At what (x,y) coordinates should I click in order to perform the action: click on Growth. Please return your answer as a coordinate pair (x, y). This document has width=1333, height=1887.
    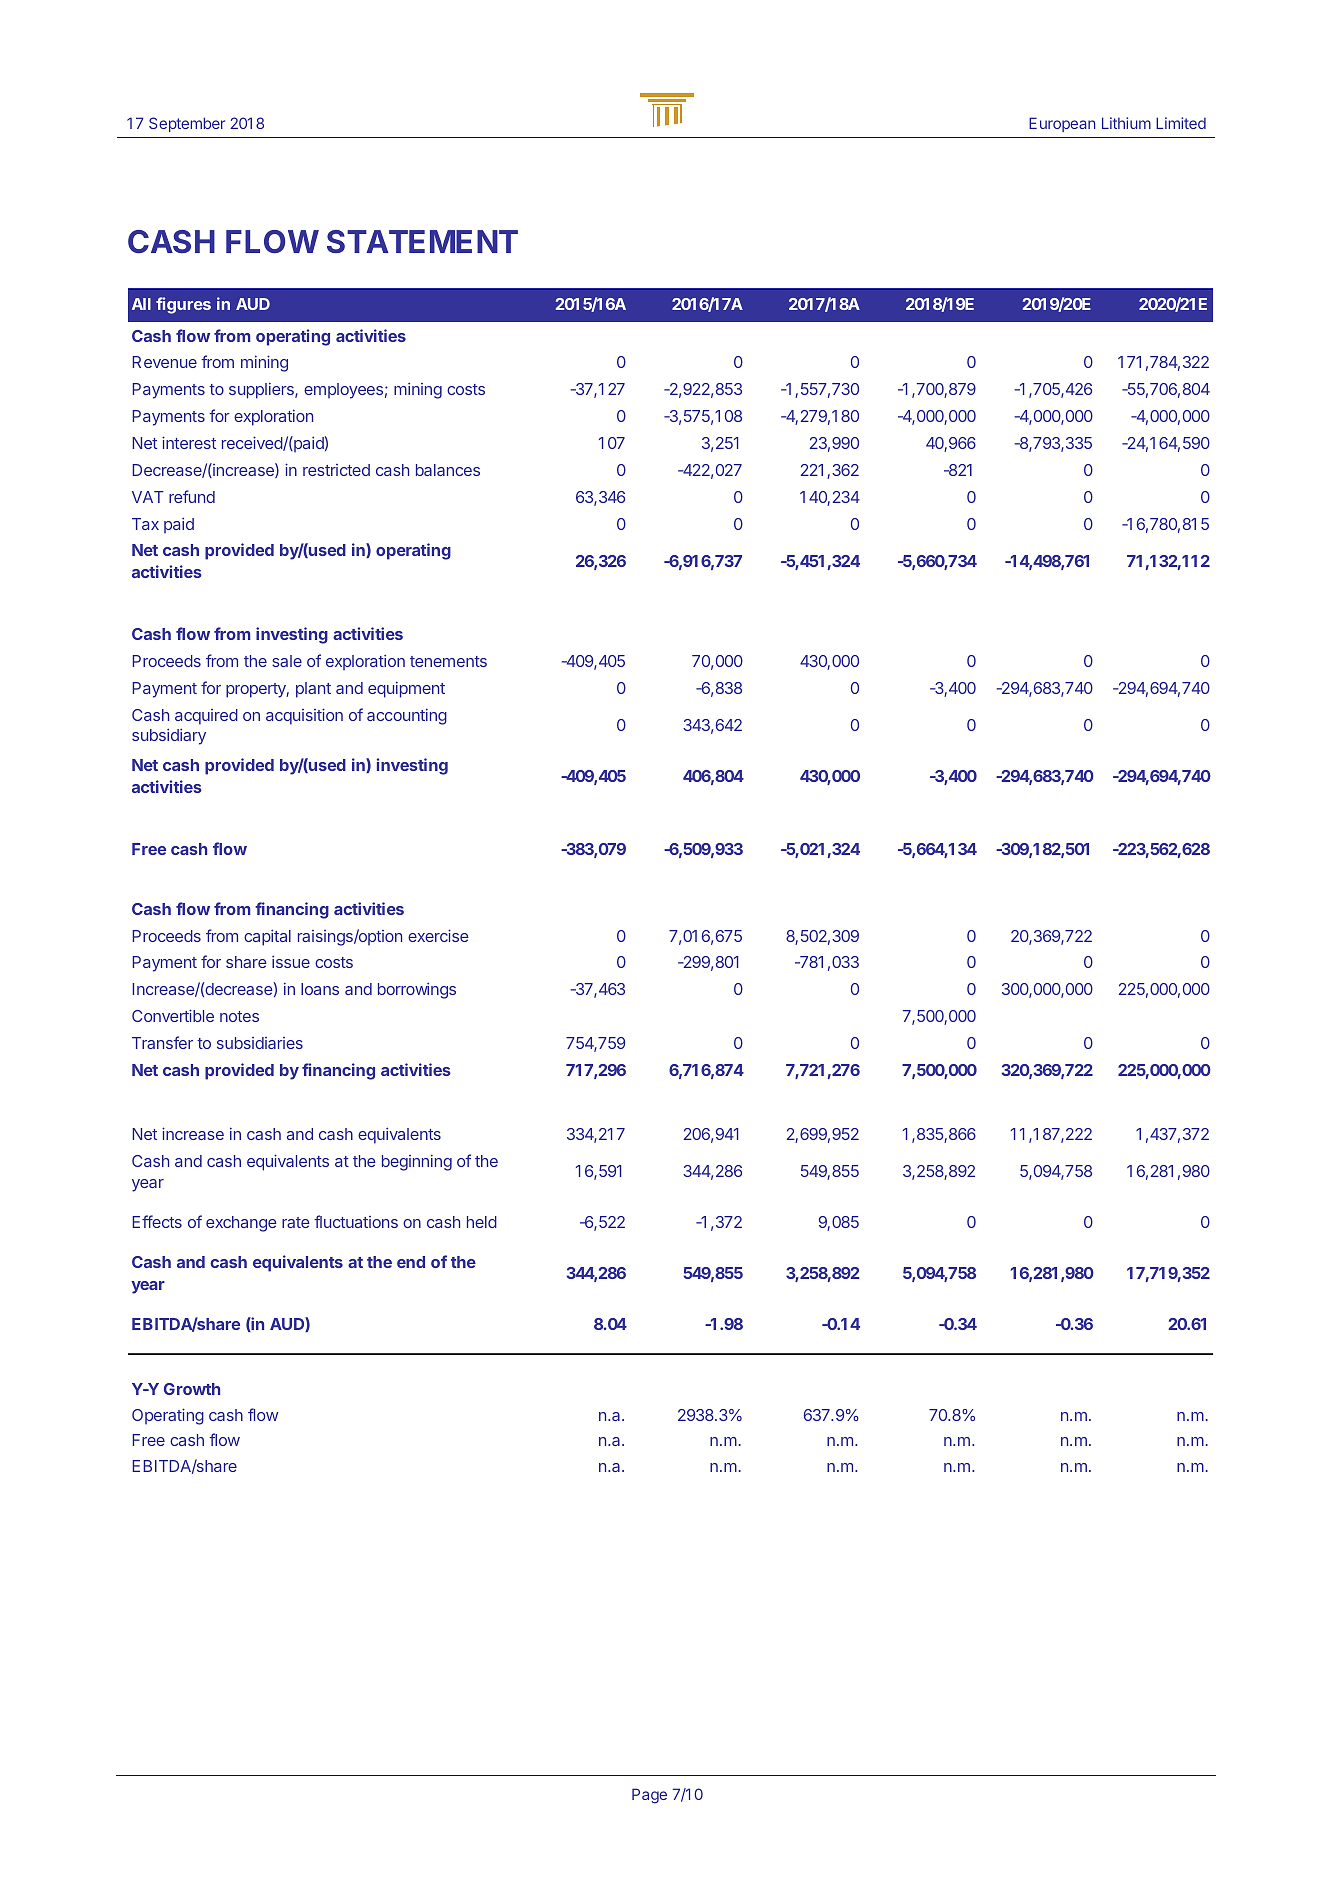
    Looking at the image, I should click on (192, 1389).
